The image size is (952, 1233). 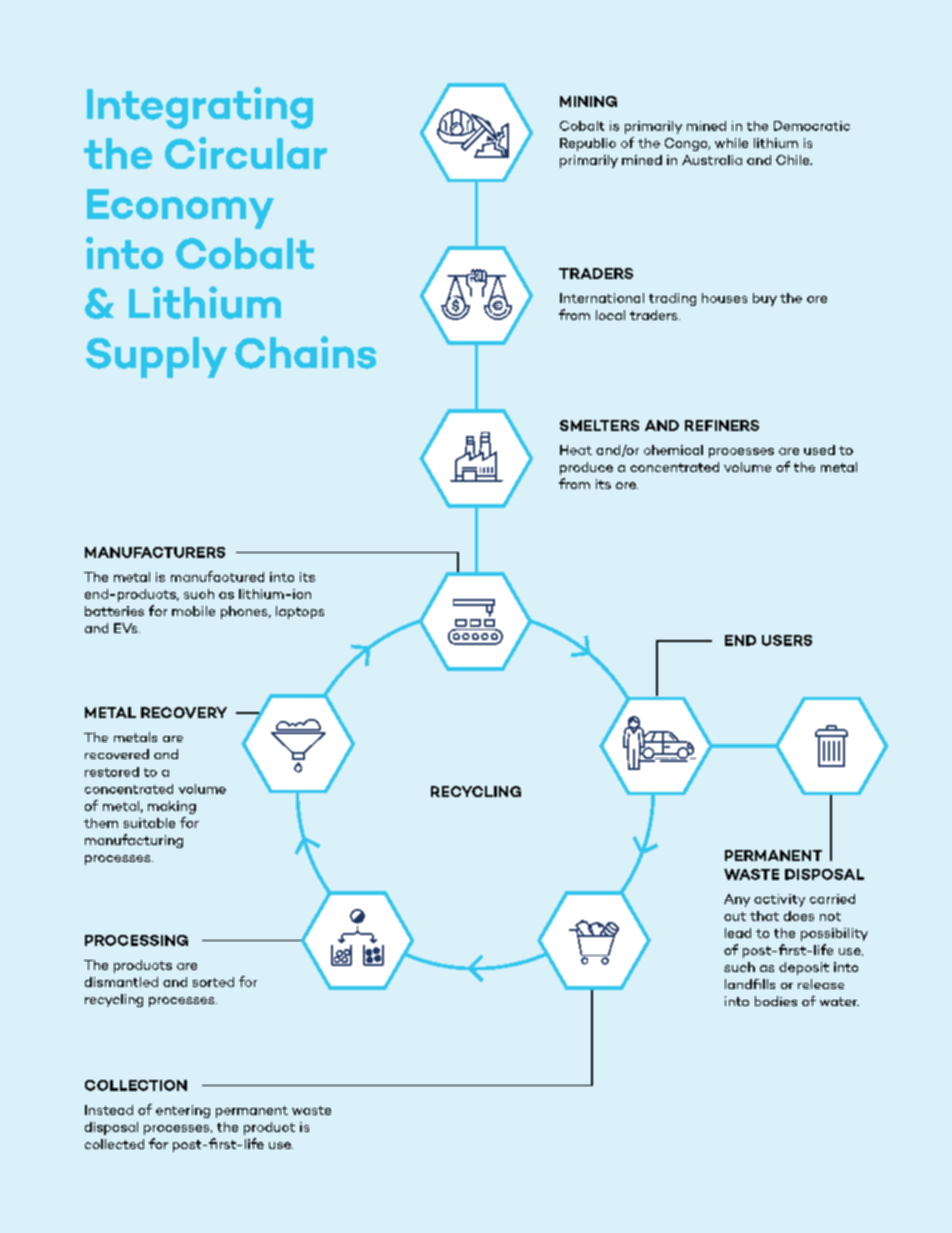 I want to click on entering, so click(x=183, y=1111).
